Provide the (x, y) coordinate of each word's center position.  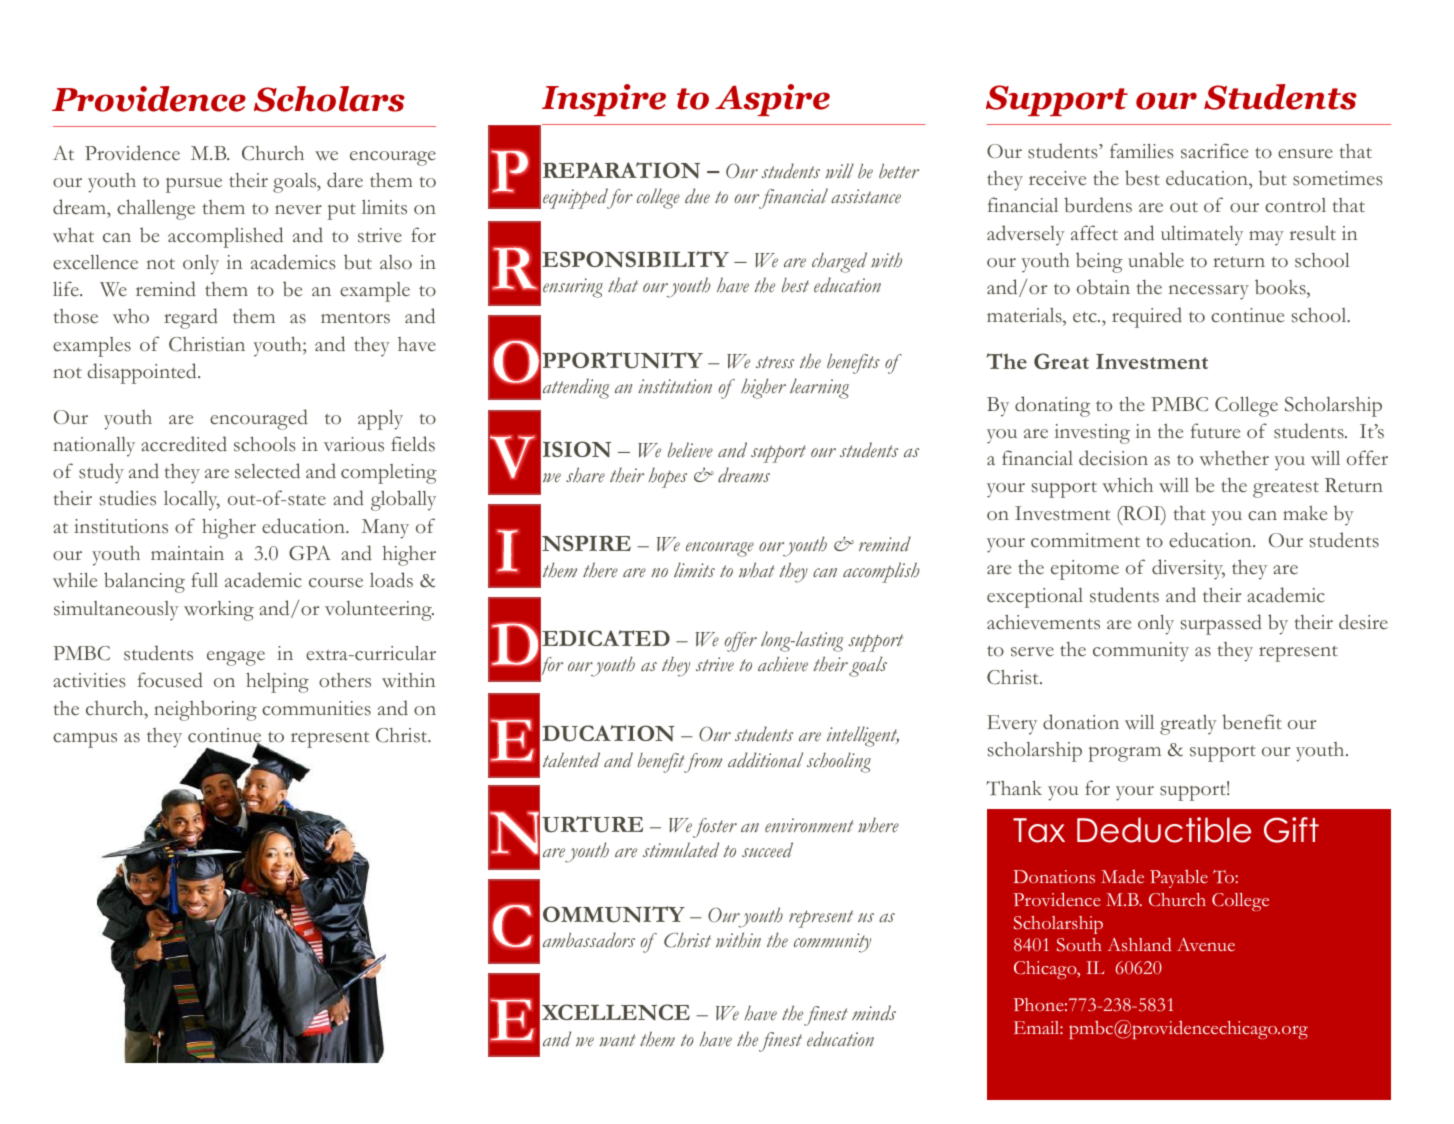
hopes (667, 478)
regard (191, 318)
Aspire (772, 100)
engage (236, 658)
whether (1234, 458)
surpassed (1221, 624)
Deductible (1164, 830)
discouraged (209, 969)
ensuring (573, 288)
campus (85, 740)
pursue (194, 185)
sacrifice (1214, 151)
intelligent (863, 736)
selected (267, 471)
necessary (1209, 292)
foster (715, 828)
